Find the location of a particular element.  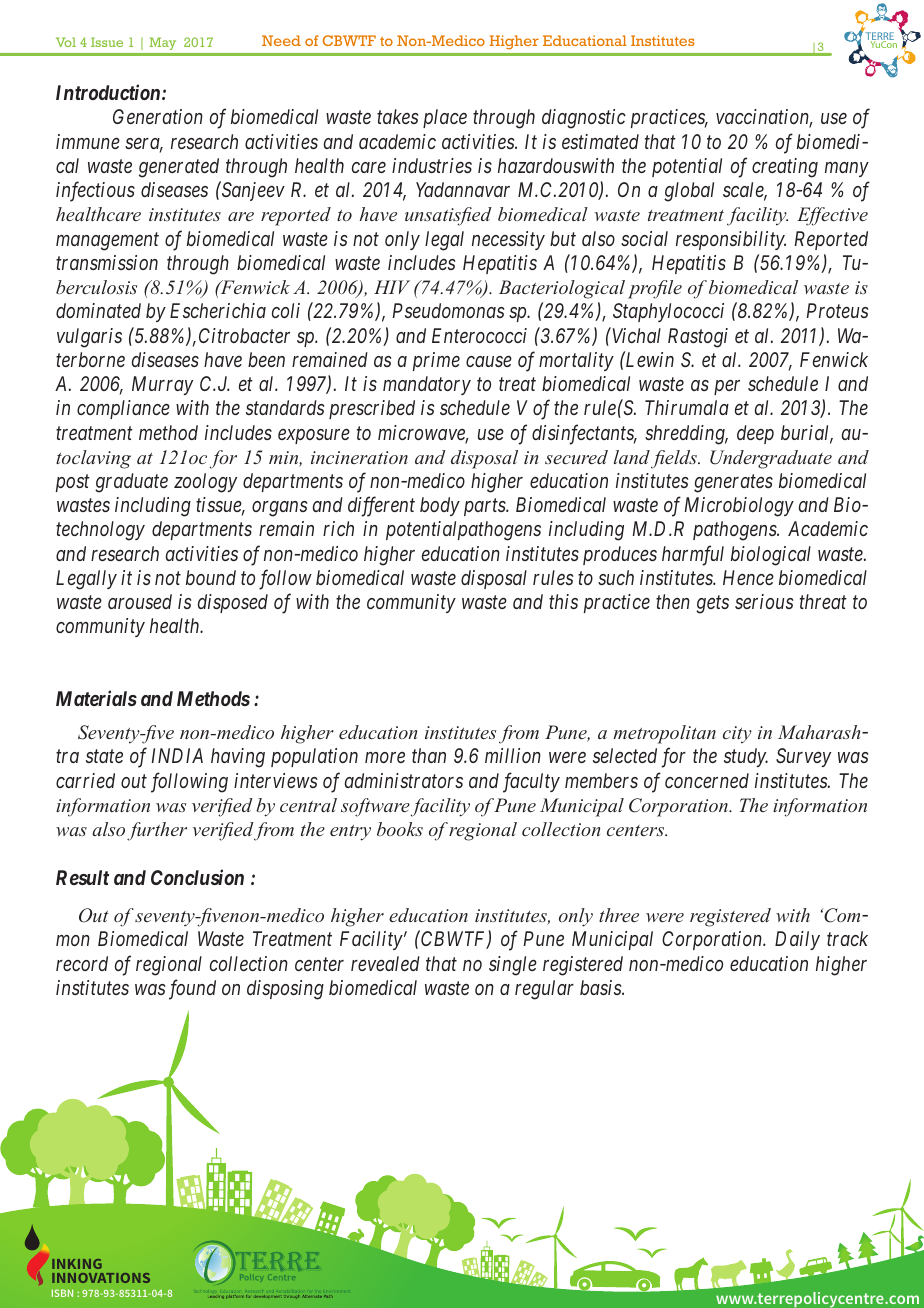

Materials is located at coordinates (96, 698).
